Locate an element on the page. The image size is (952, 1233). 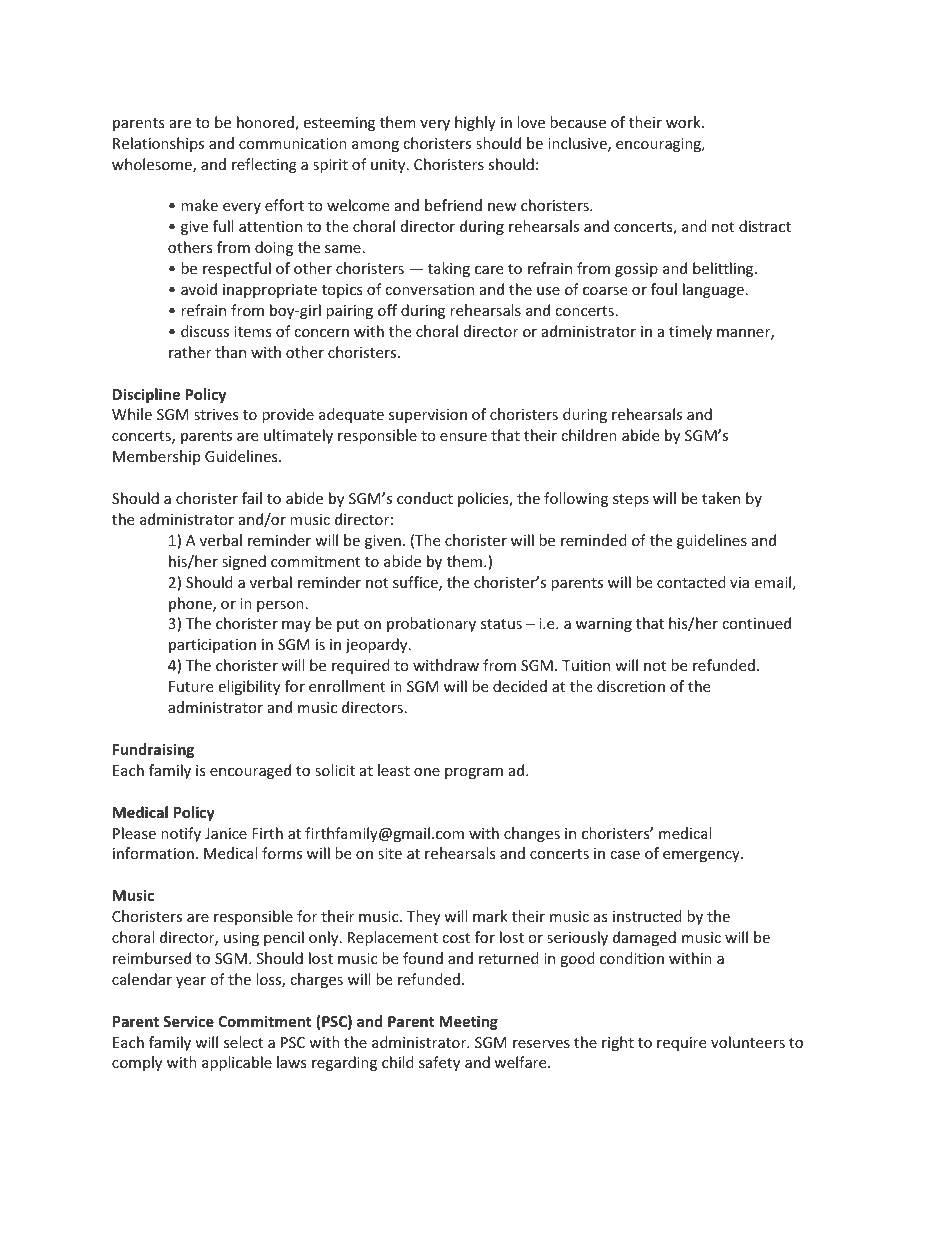
Service is located at coordinates (188, 1021).
